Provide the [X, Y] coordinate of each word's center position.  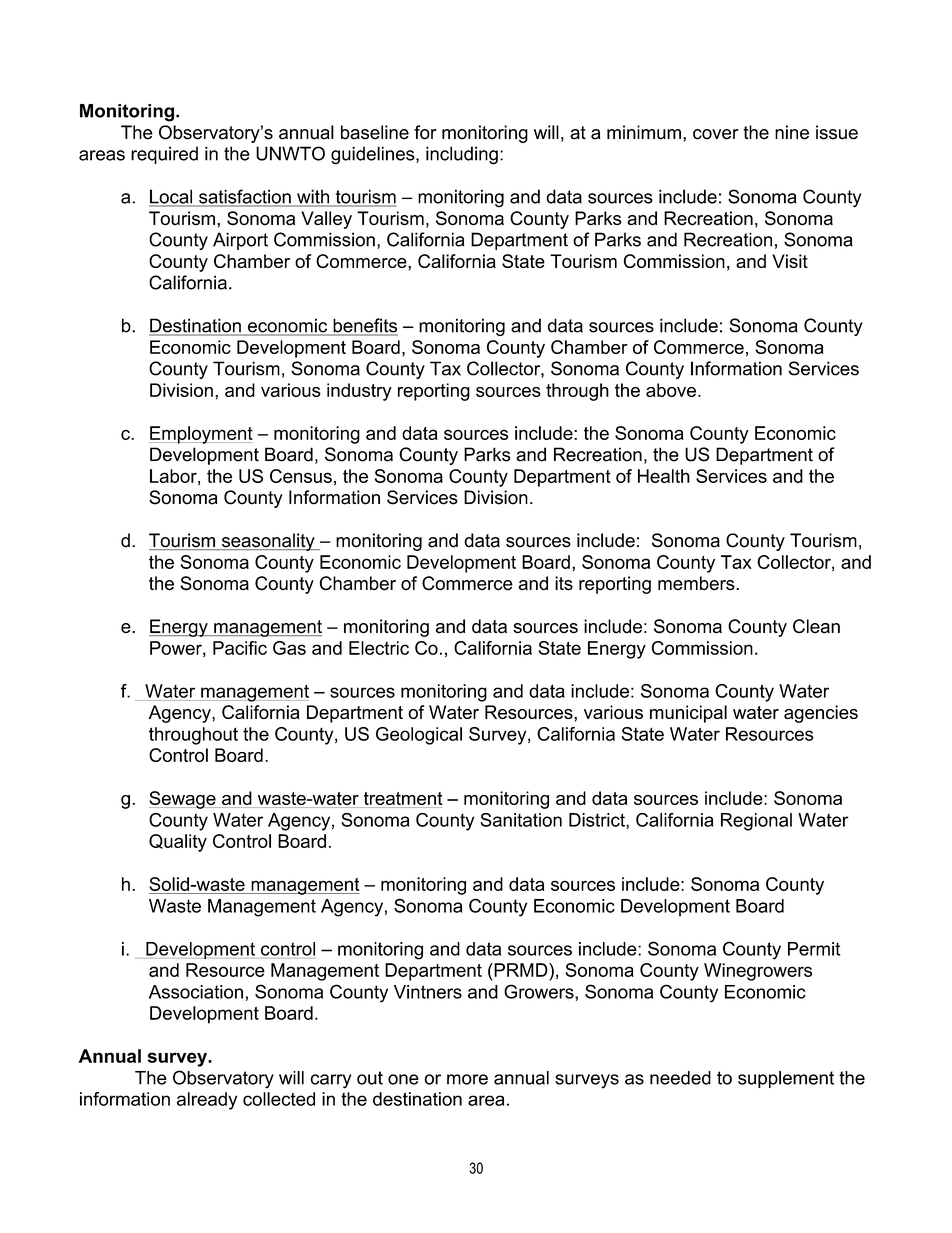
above [671, 390]
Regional [756, 822]
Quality [178, 843]
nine [792, 132]
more [467, 1079]
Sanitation [521, 820]
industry [359, 392]
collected [279, 1099]
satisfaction [245, 197]
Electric [379, 648]
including [462, 155]
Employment [201, 435]
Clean [816, 626]
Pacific [240, 648]
